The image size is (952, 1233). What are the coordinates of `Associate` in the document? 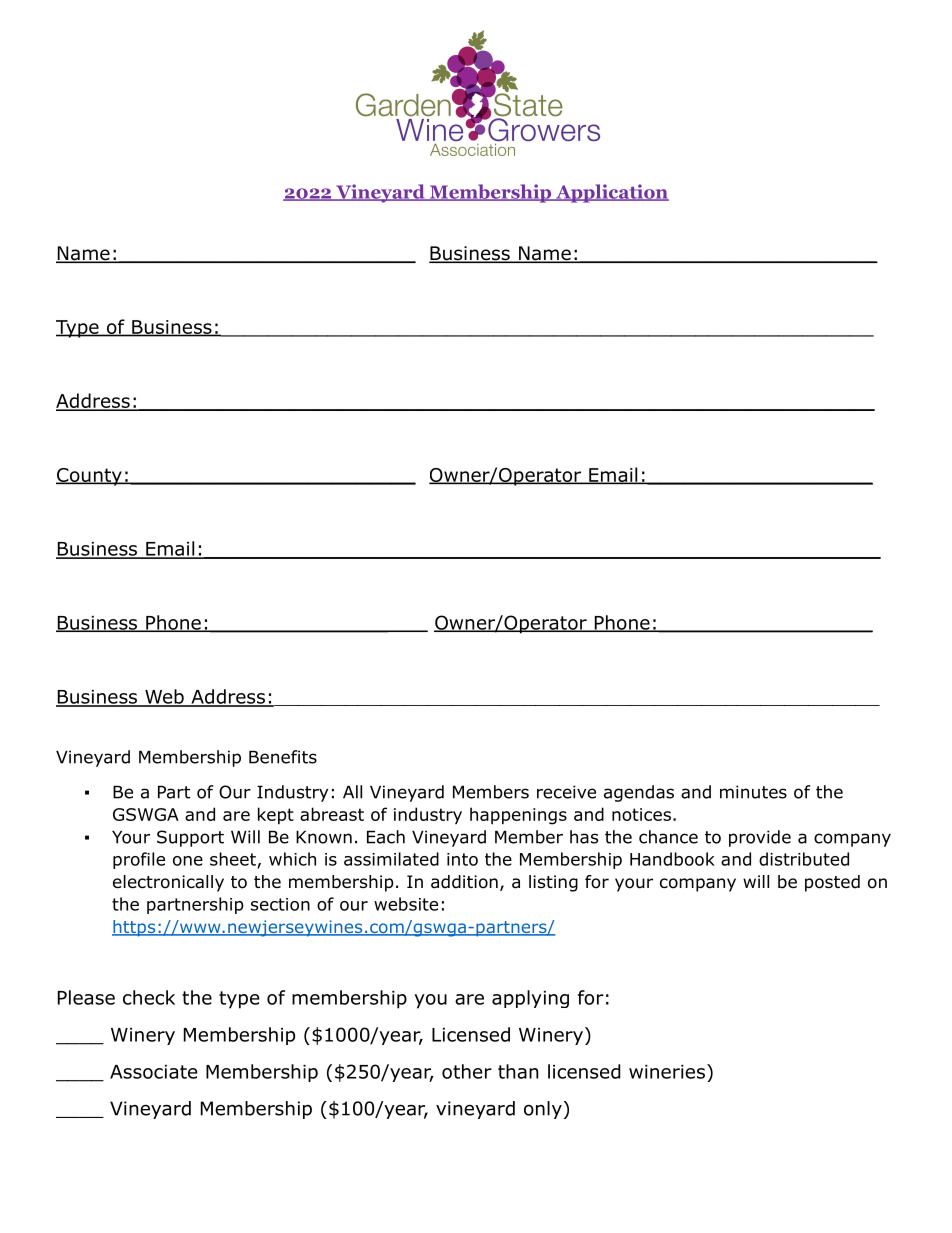 It's located at (154, 1072).
